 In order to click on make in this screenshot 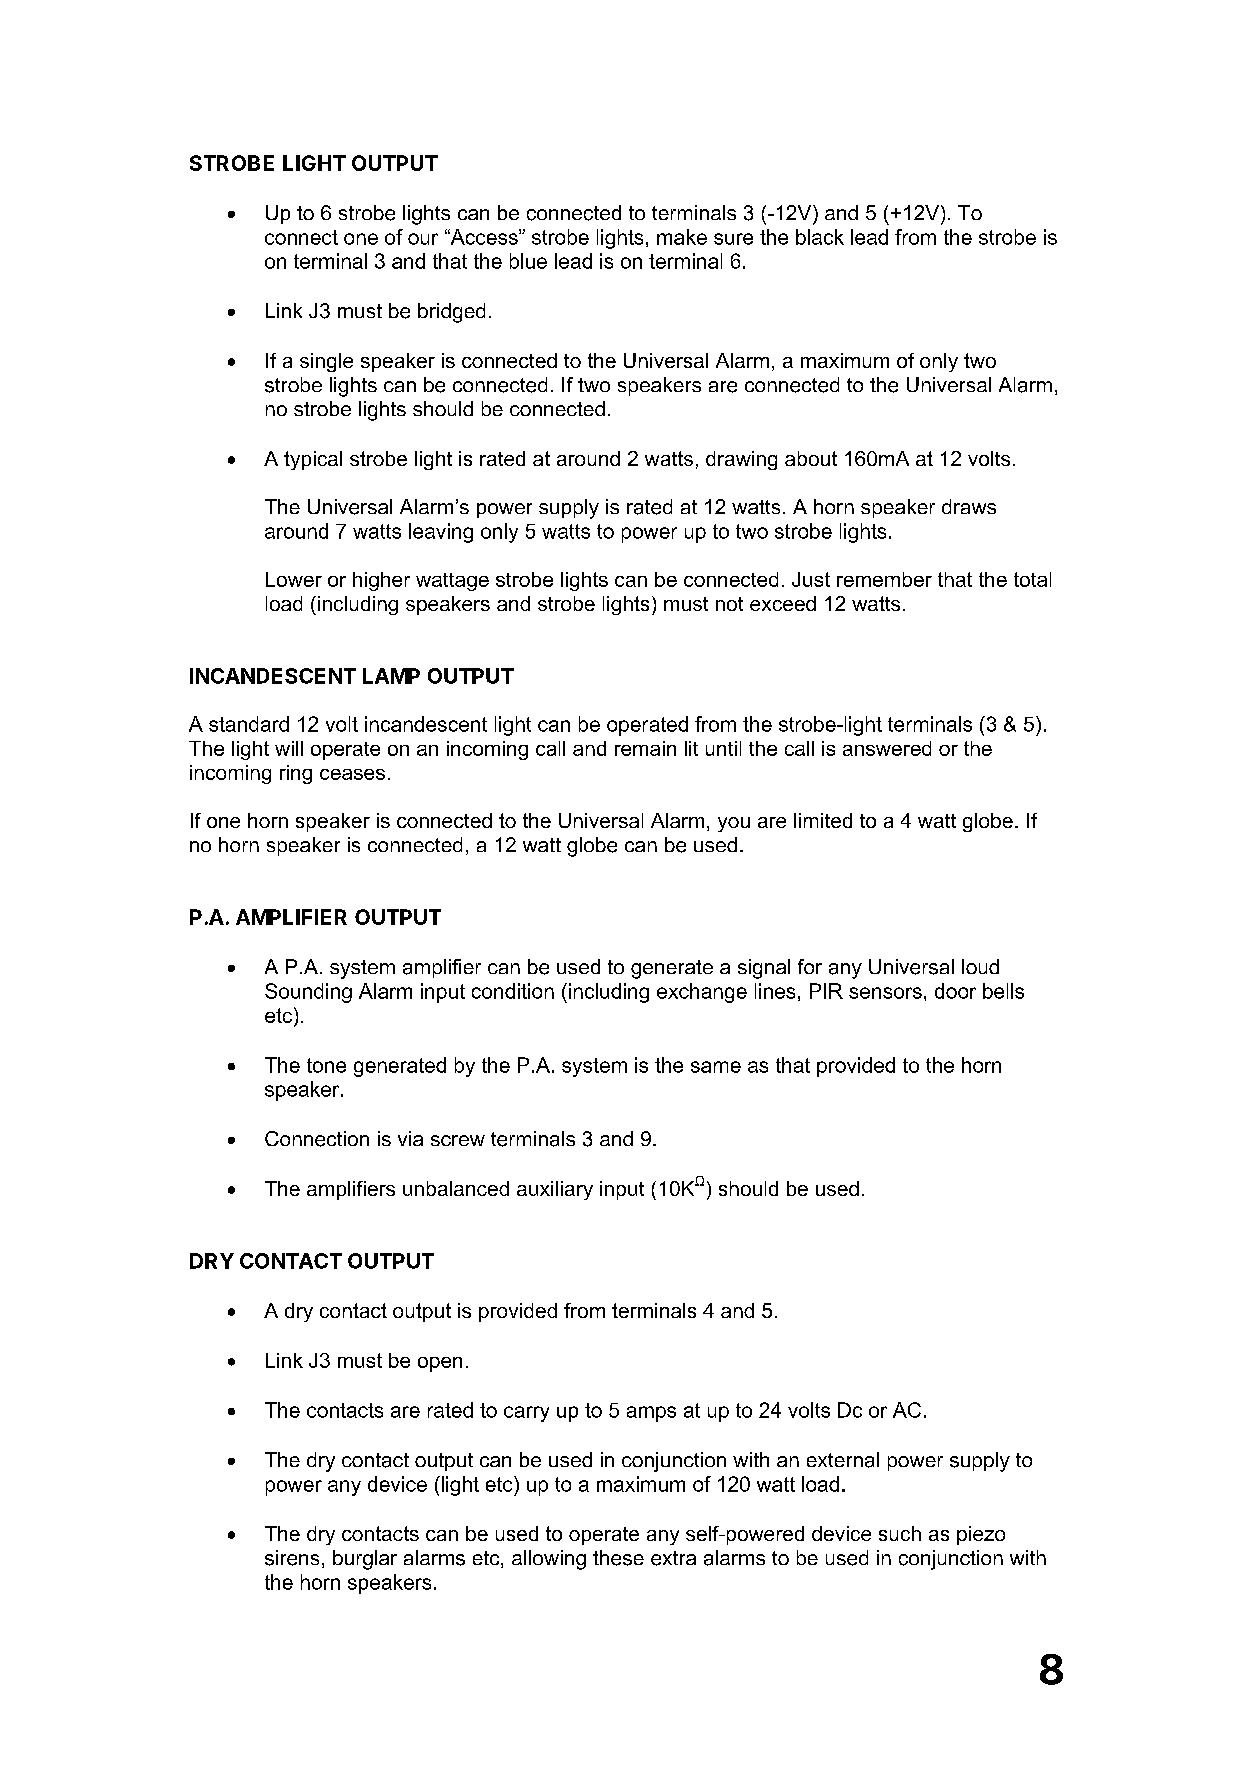, I will do `click(682, 237)`.
